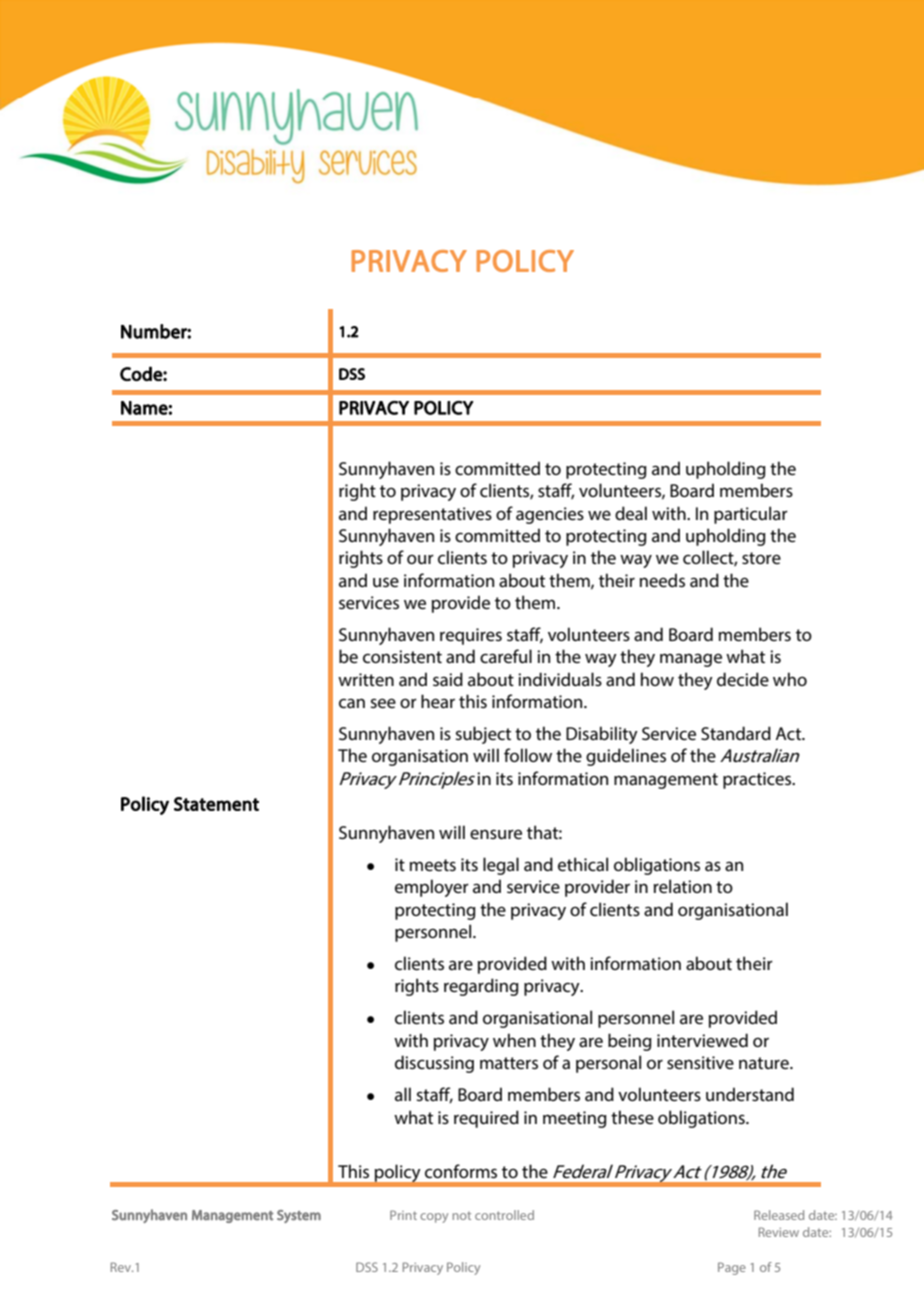 The width and height of the screenshot is (924, 1308). Describe the element at coordinates (352, 703) in the screenshot. I see `can` at that location.
